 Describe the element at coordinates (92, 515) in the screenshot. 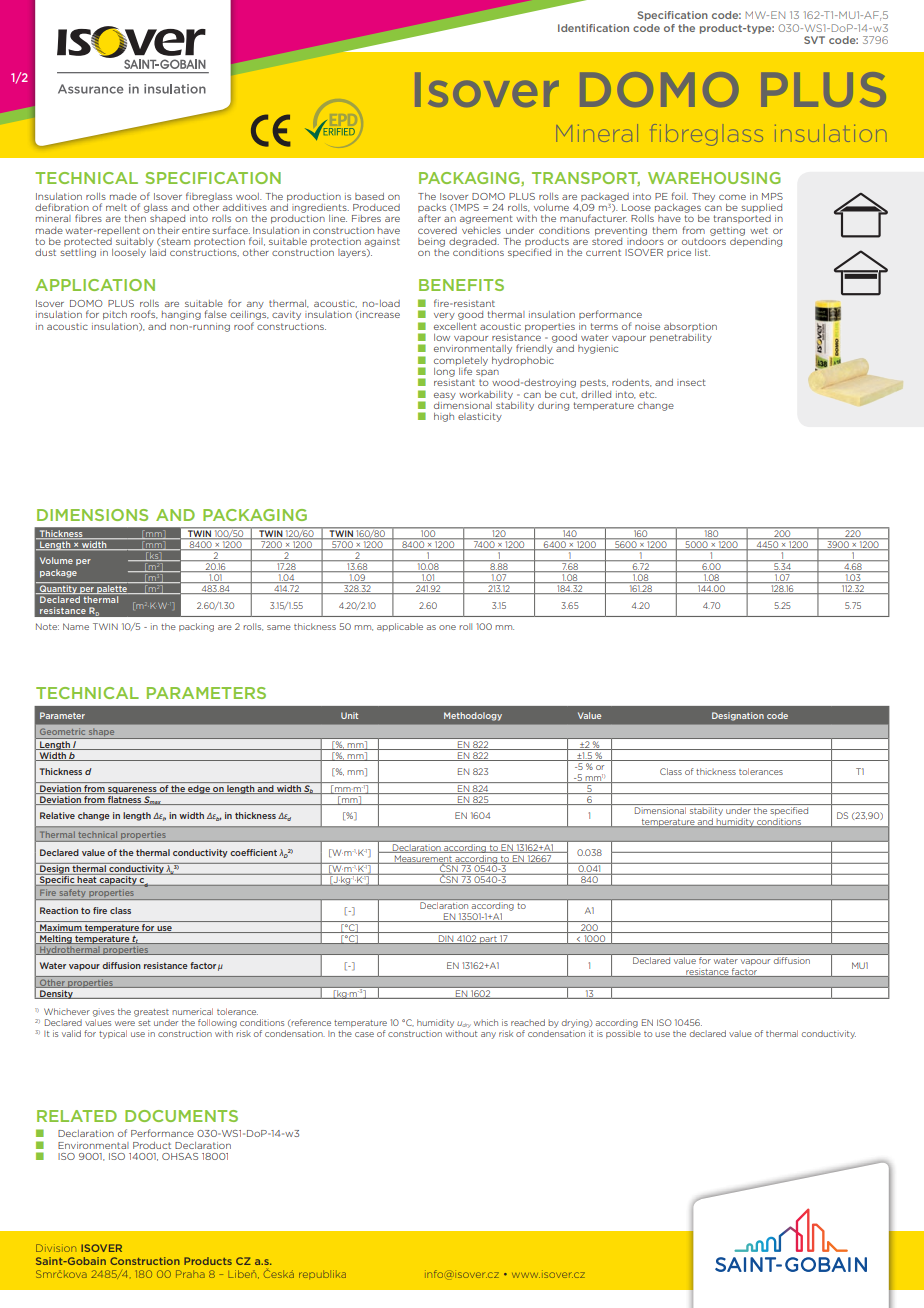

I see `Dimensions` at that location.
